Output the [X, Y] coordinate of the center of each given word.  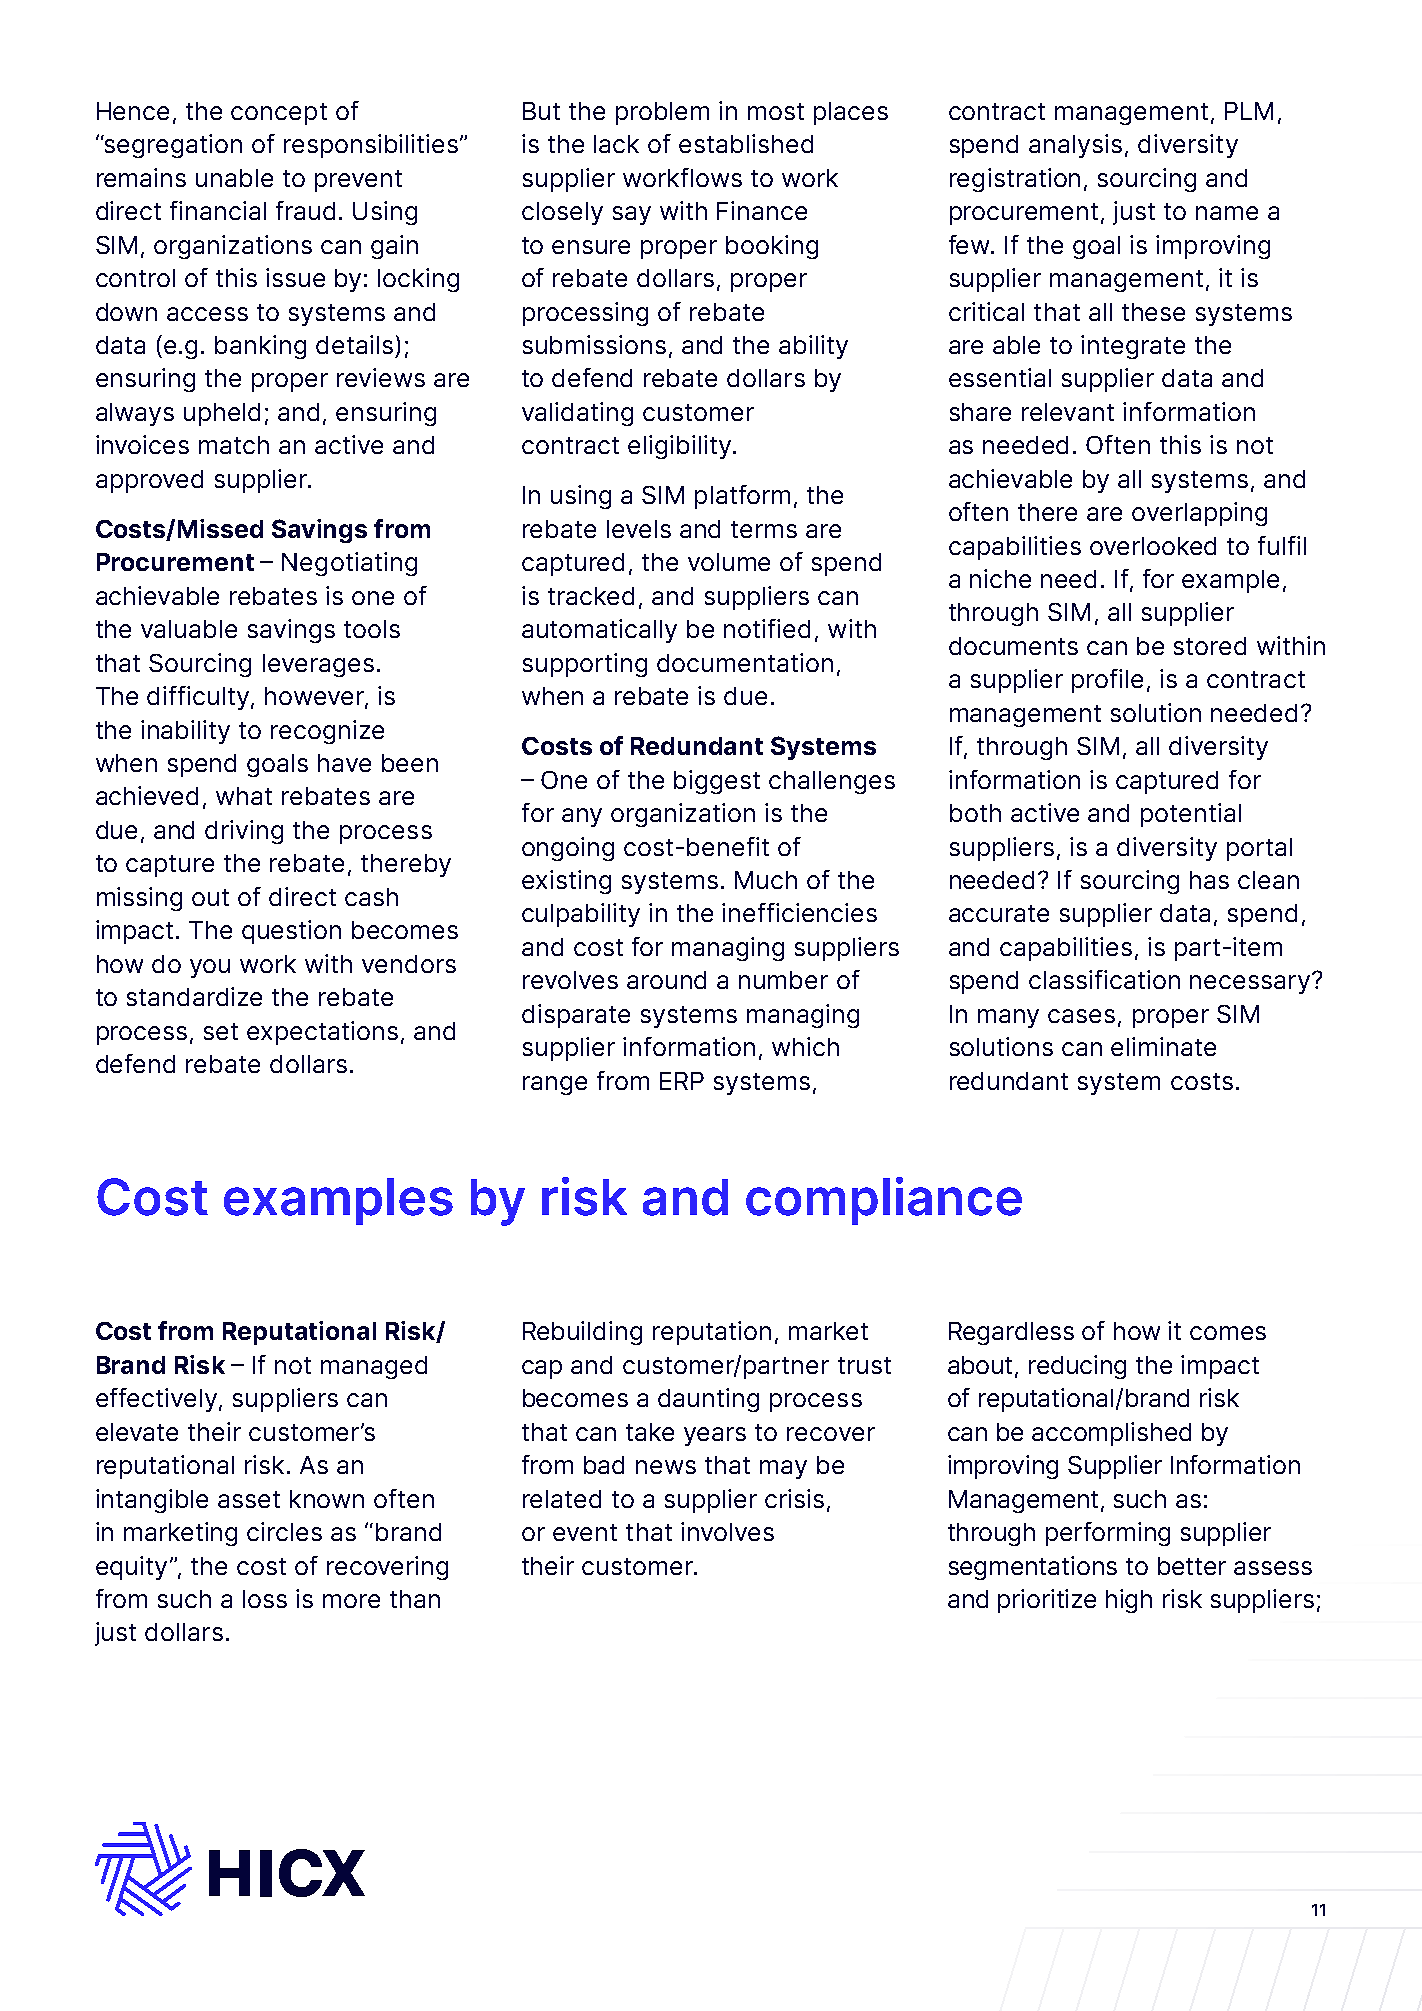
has [1209, 880]
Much [766, 880]
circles [284, 1531]
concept [279, 114]
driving [244, 832]
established [746, 143]
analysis [1075, 146]
